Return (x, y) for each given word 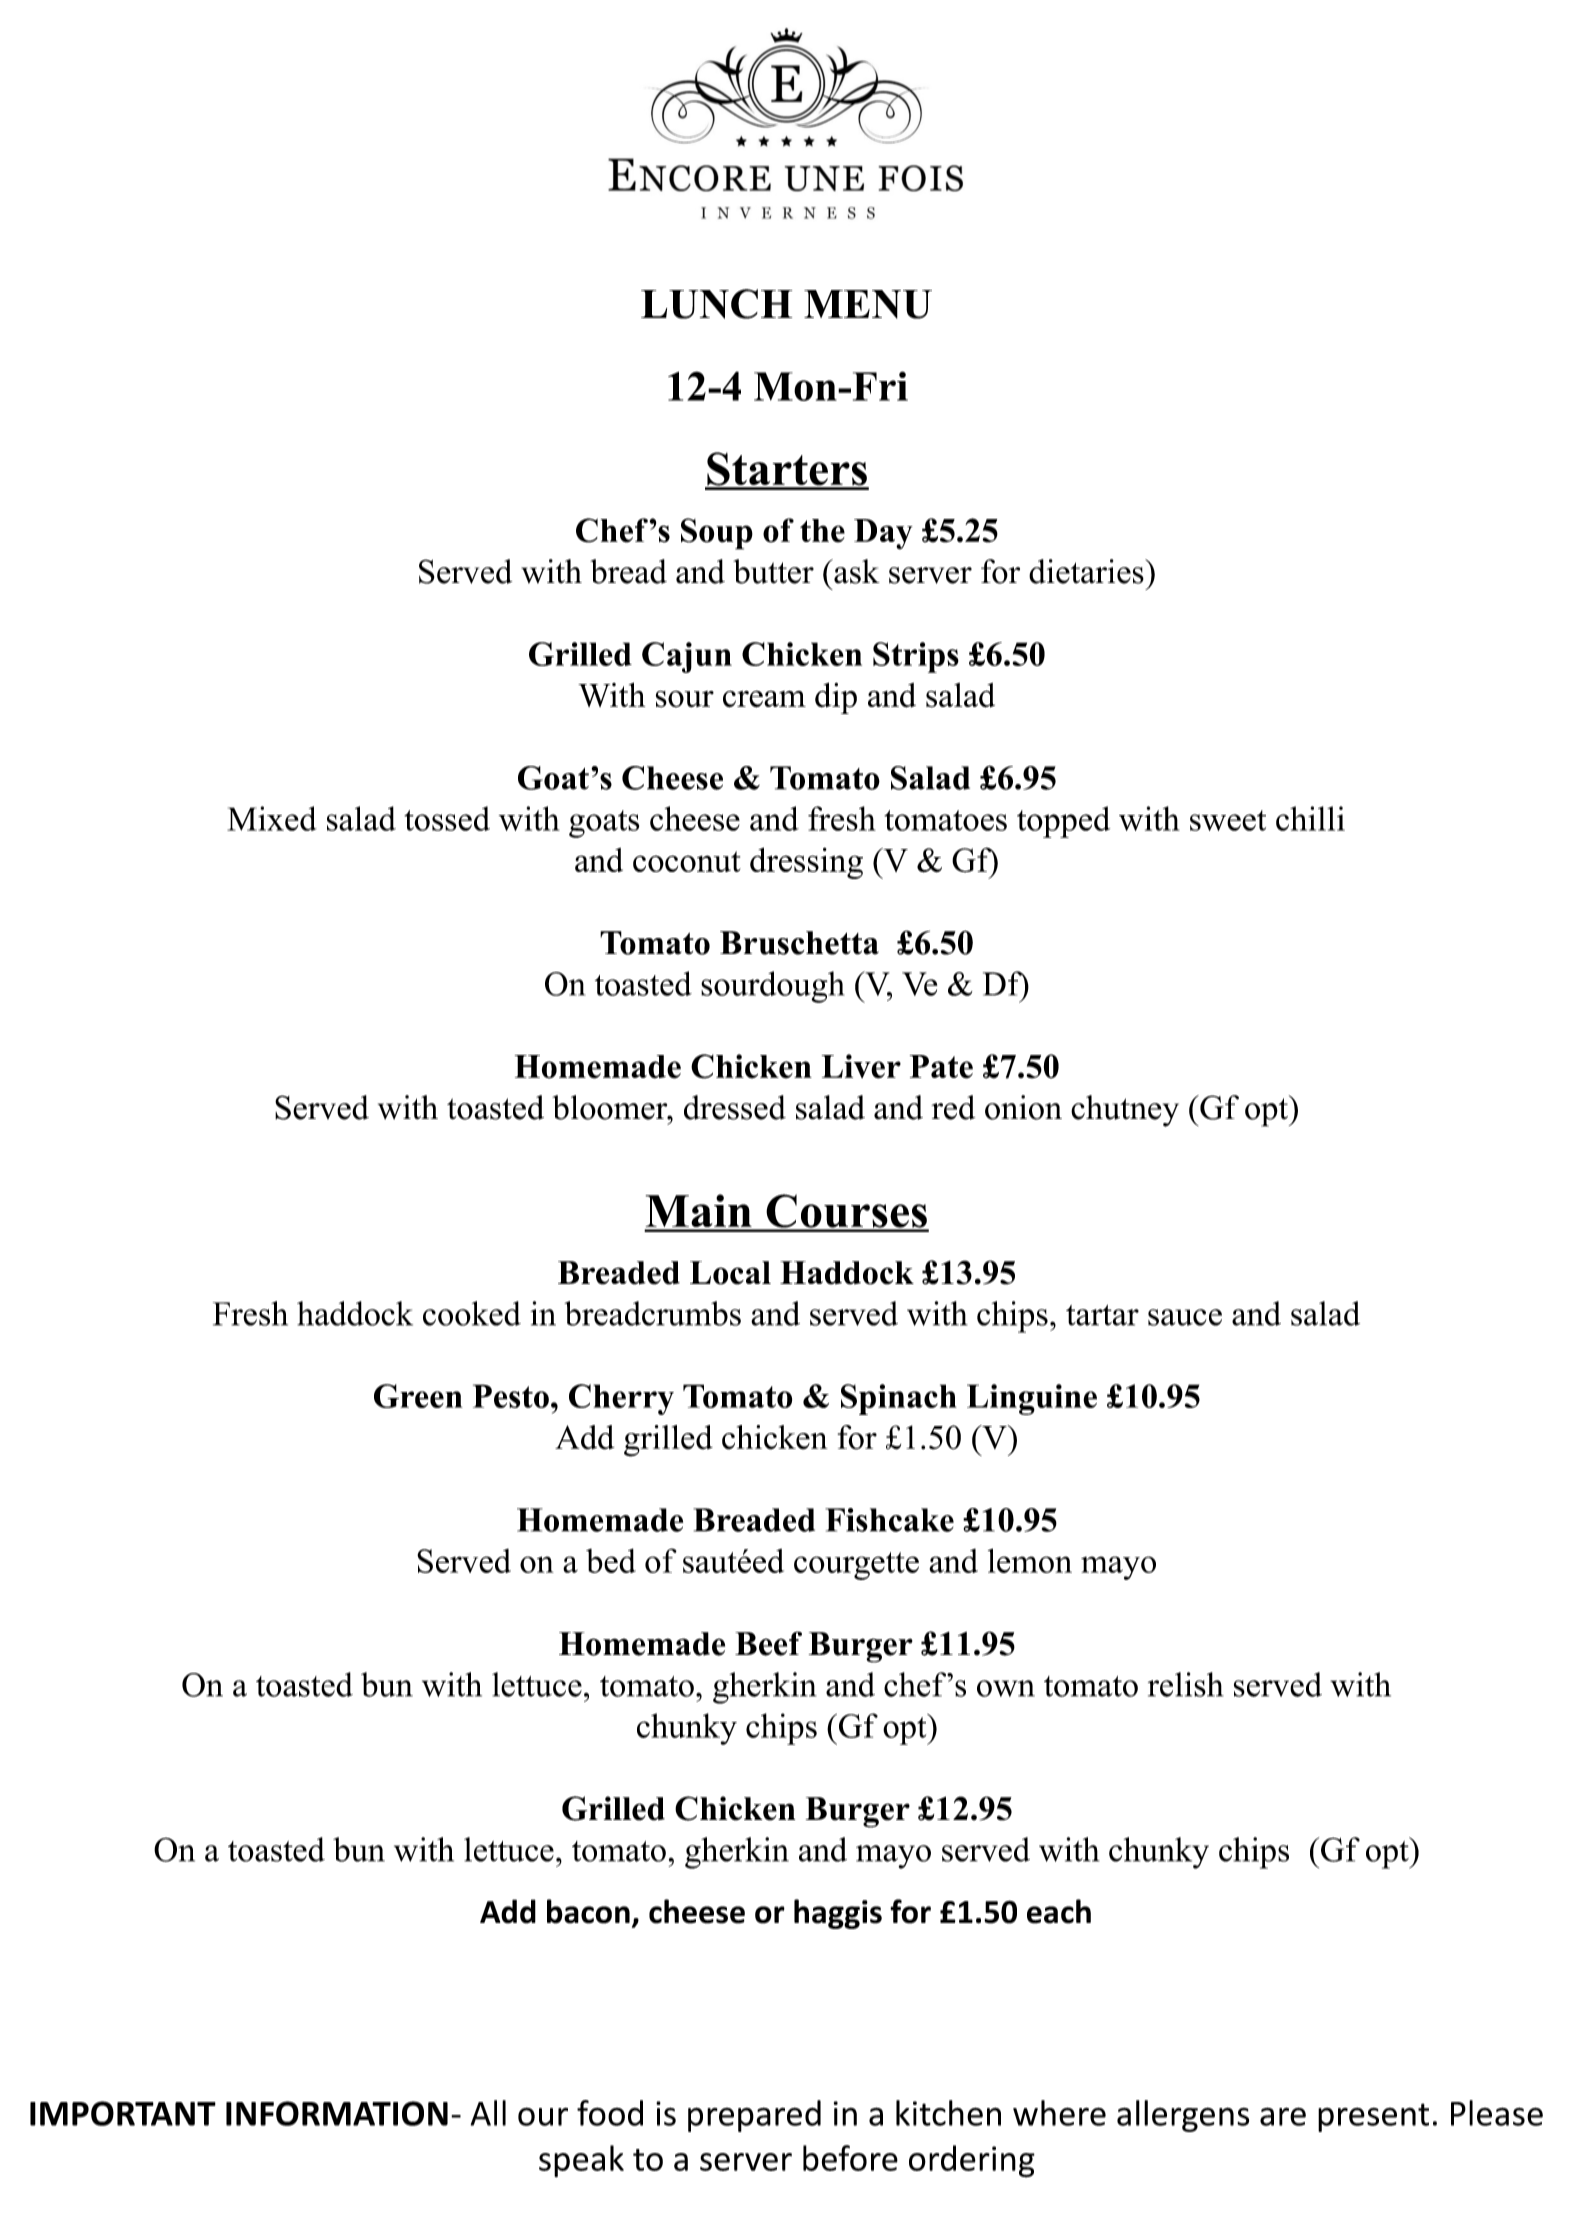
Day (883, 534)
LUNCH (716, 304)
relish (1186, 1684)
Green (418, 1396)
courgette (856, 1566)
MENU (868, 304)
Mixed (272, 818)
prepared (754, 2116)
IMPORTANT (123, 2113)
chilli (1310, 818)
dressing (806, 863)
